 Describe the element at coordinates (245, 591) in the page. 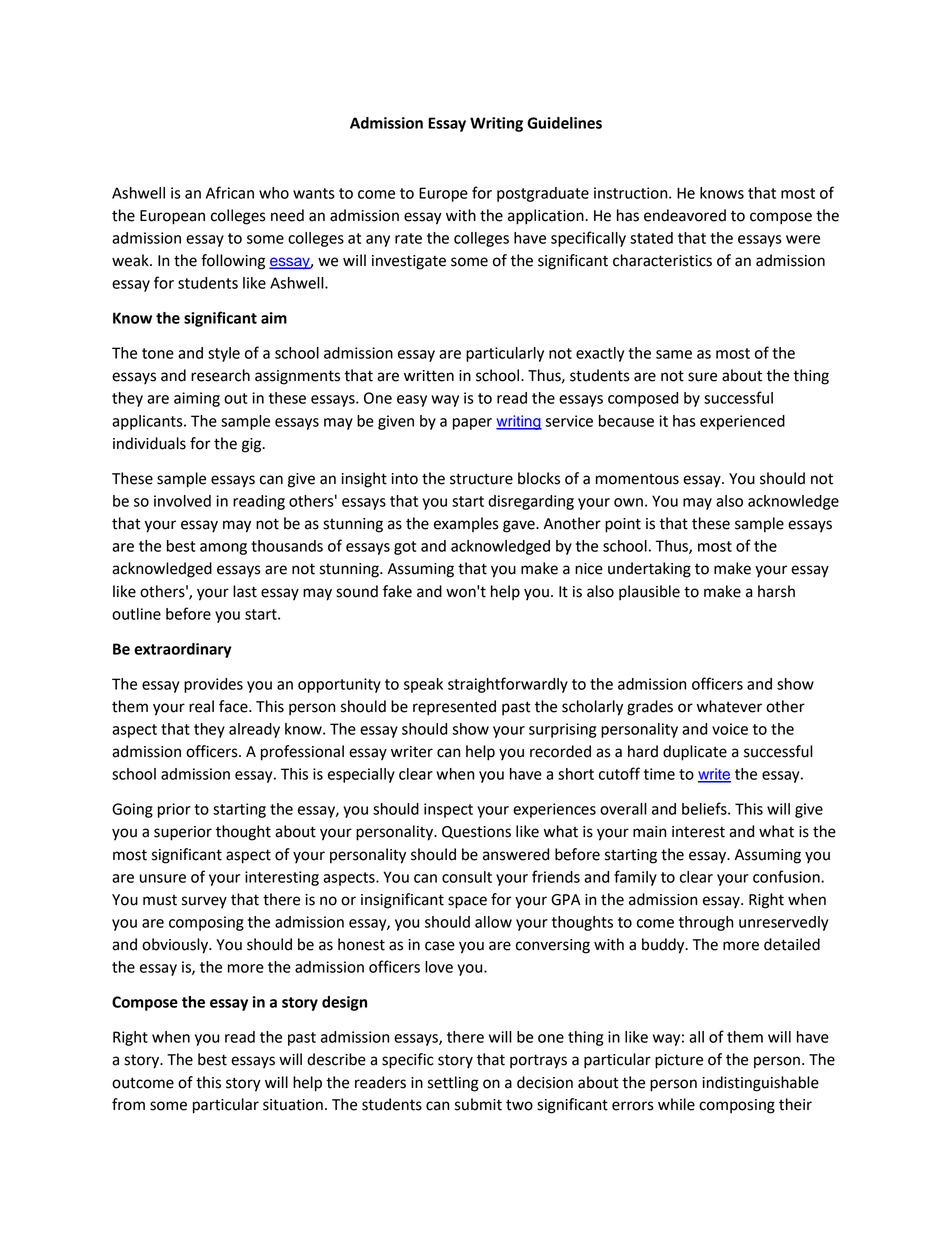

I see `last` at that location.
